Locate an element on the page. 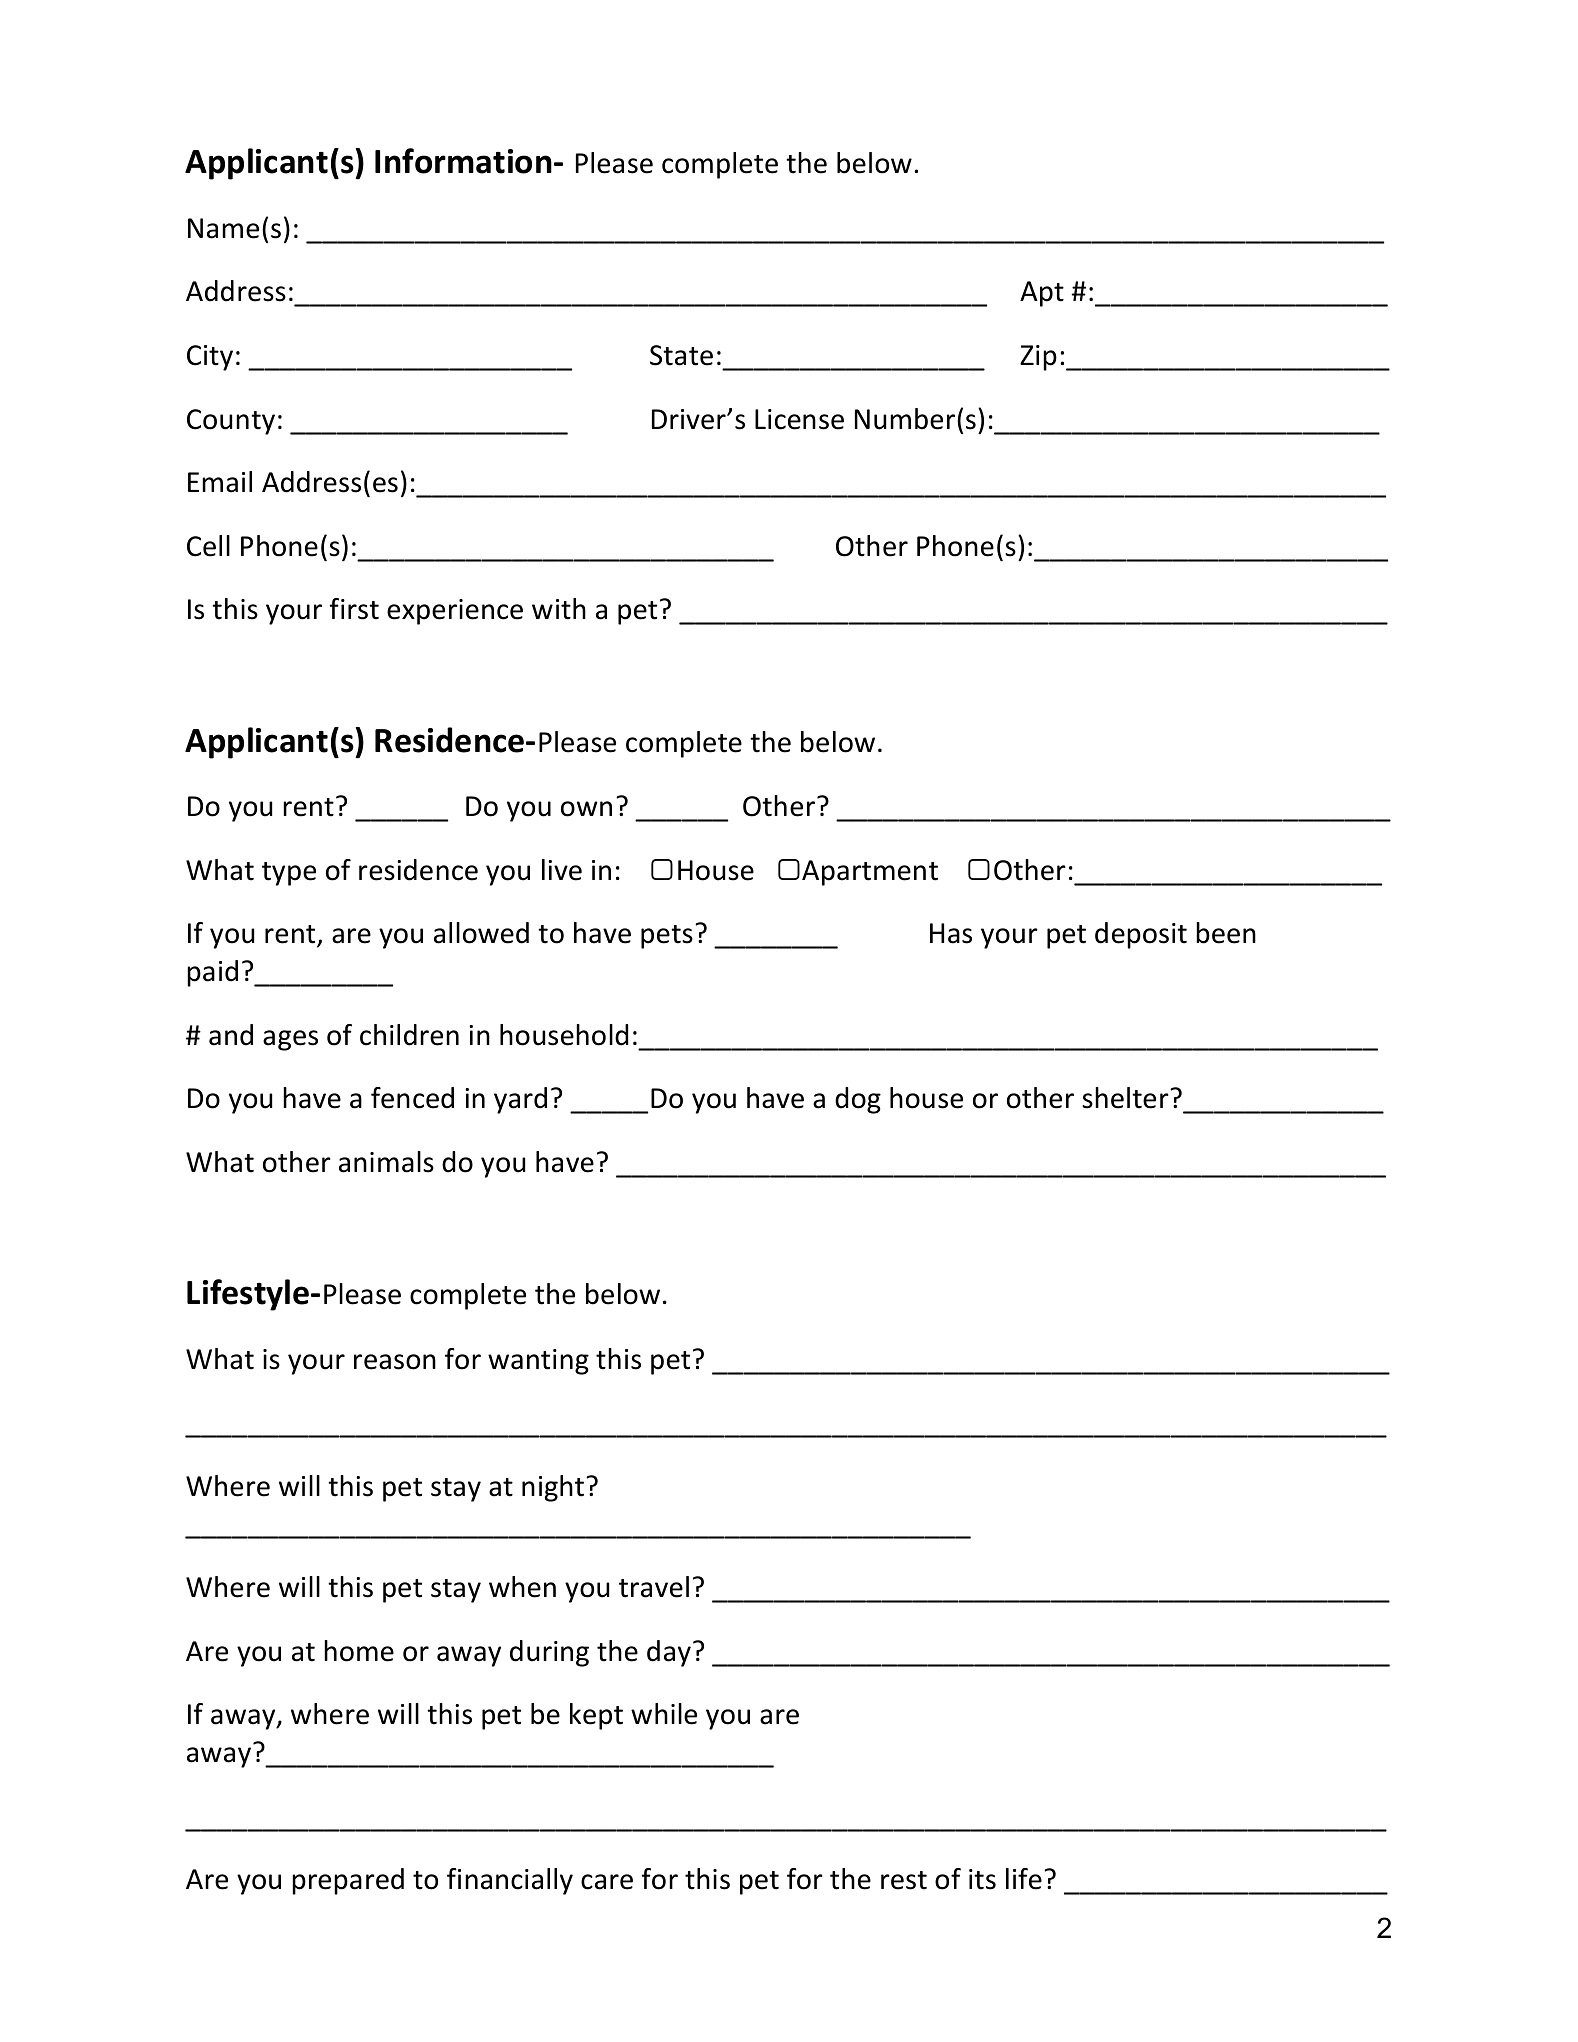  prepared is located at coordinates (348, 1881).
